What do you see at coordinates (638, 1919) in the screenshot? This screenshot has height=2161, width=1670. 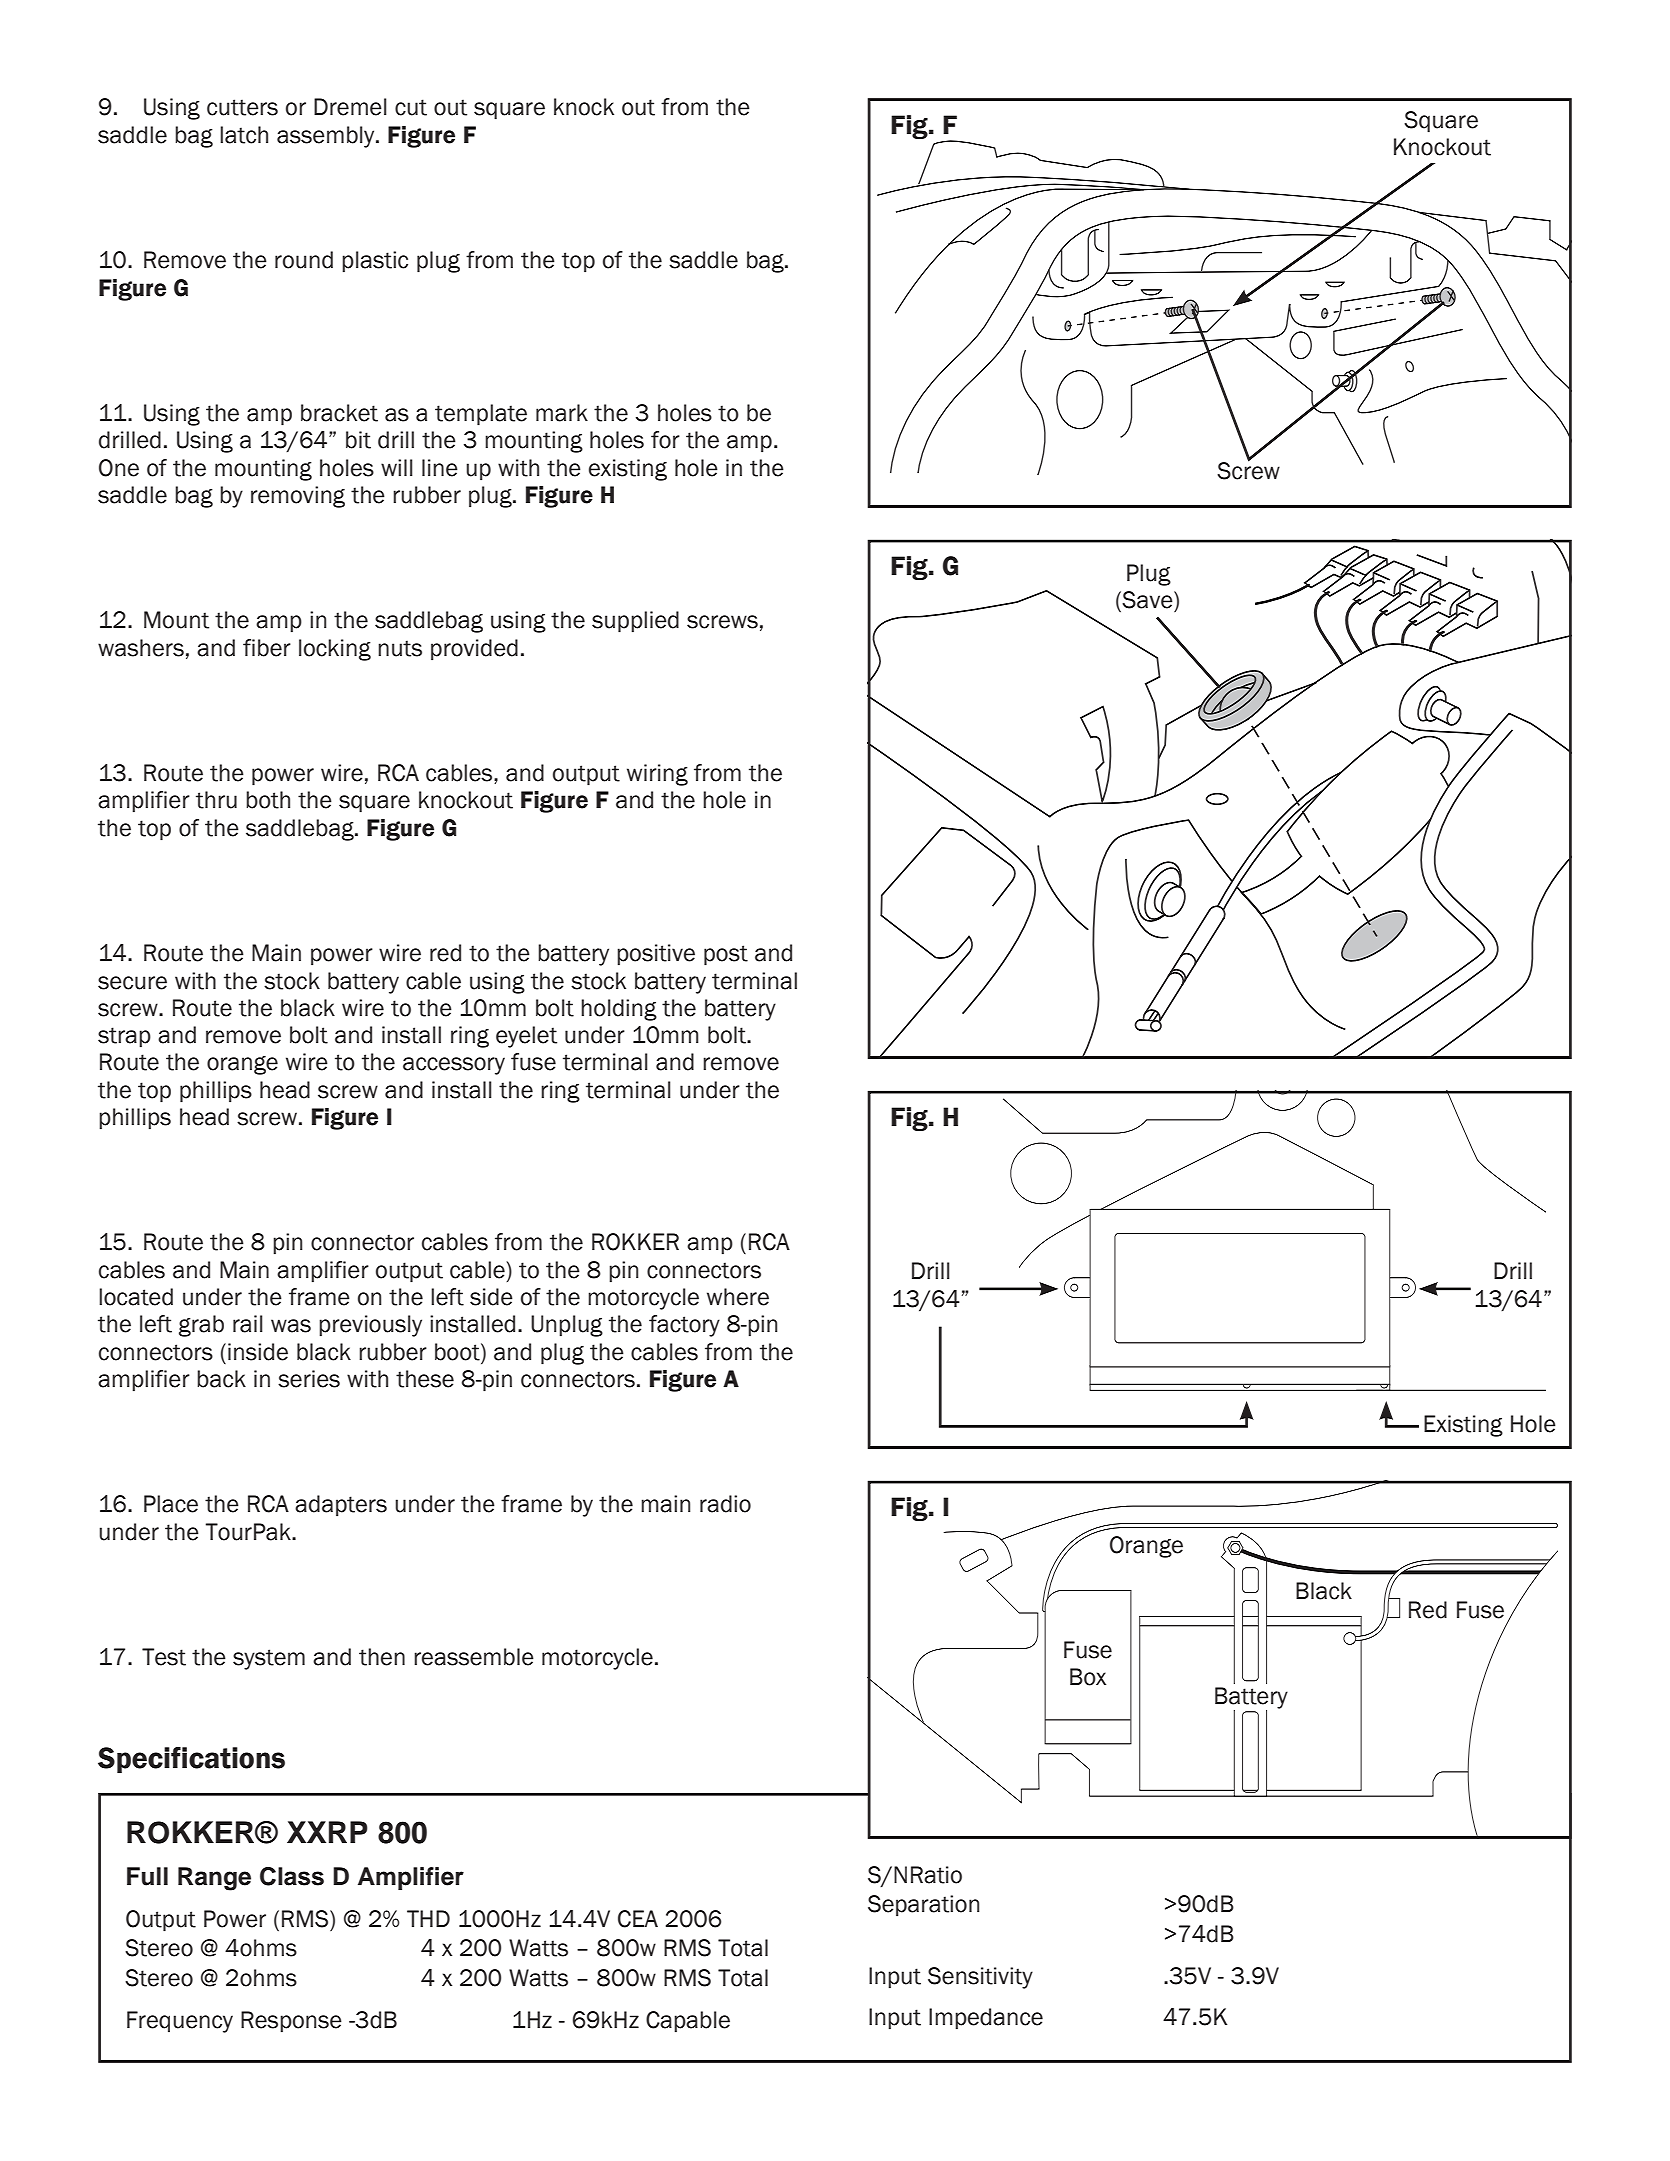 I see `CEA` at bounding box center [638, 1919].
